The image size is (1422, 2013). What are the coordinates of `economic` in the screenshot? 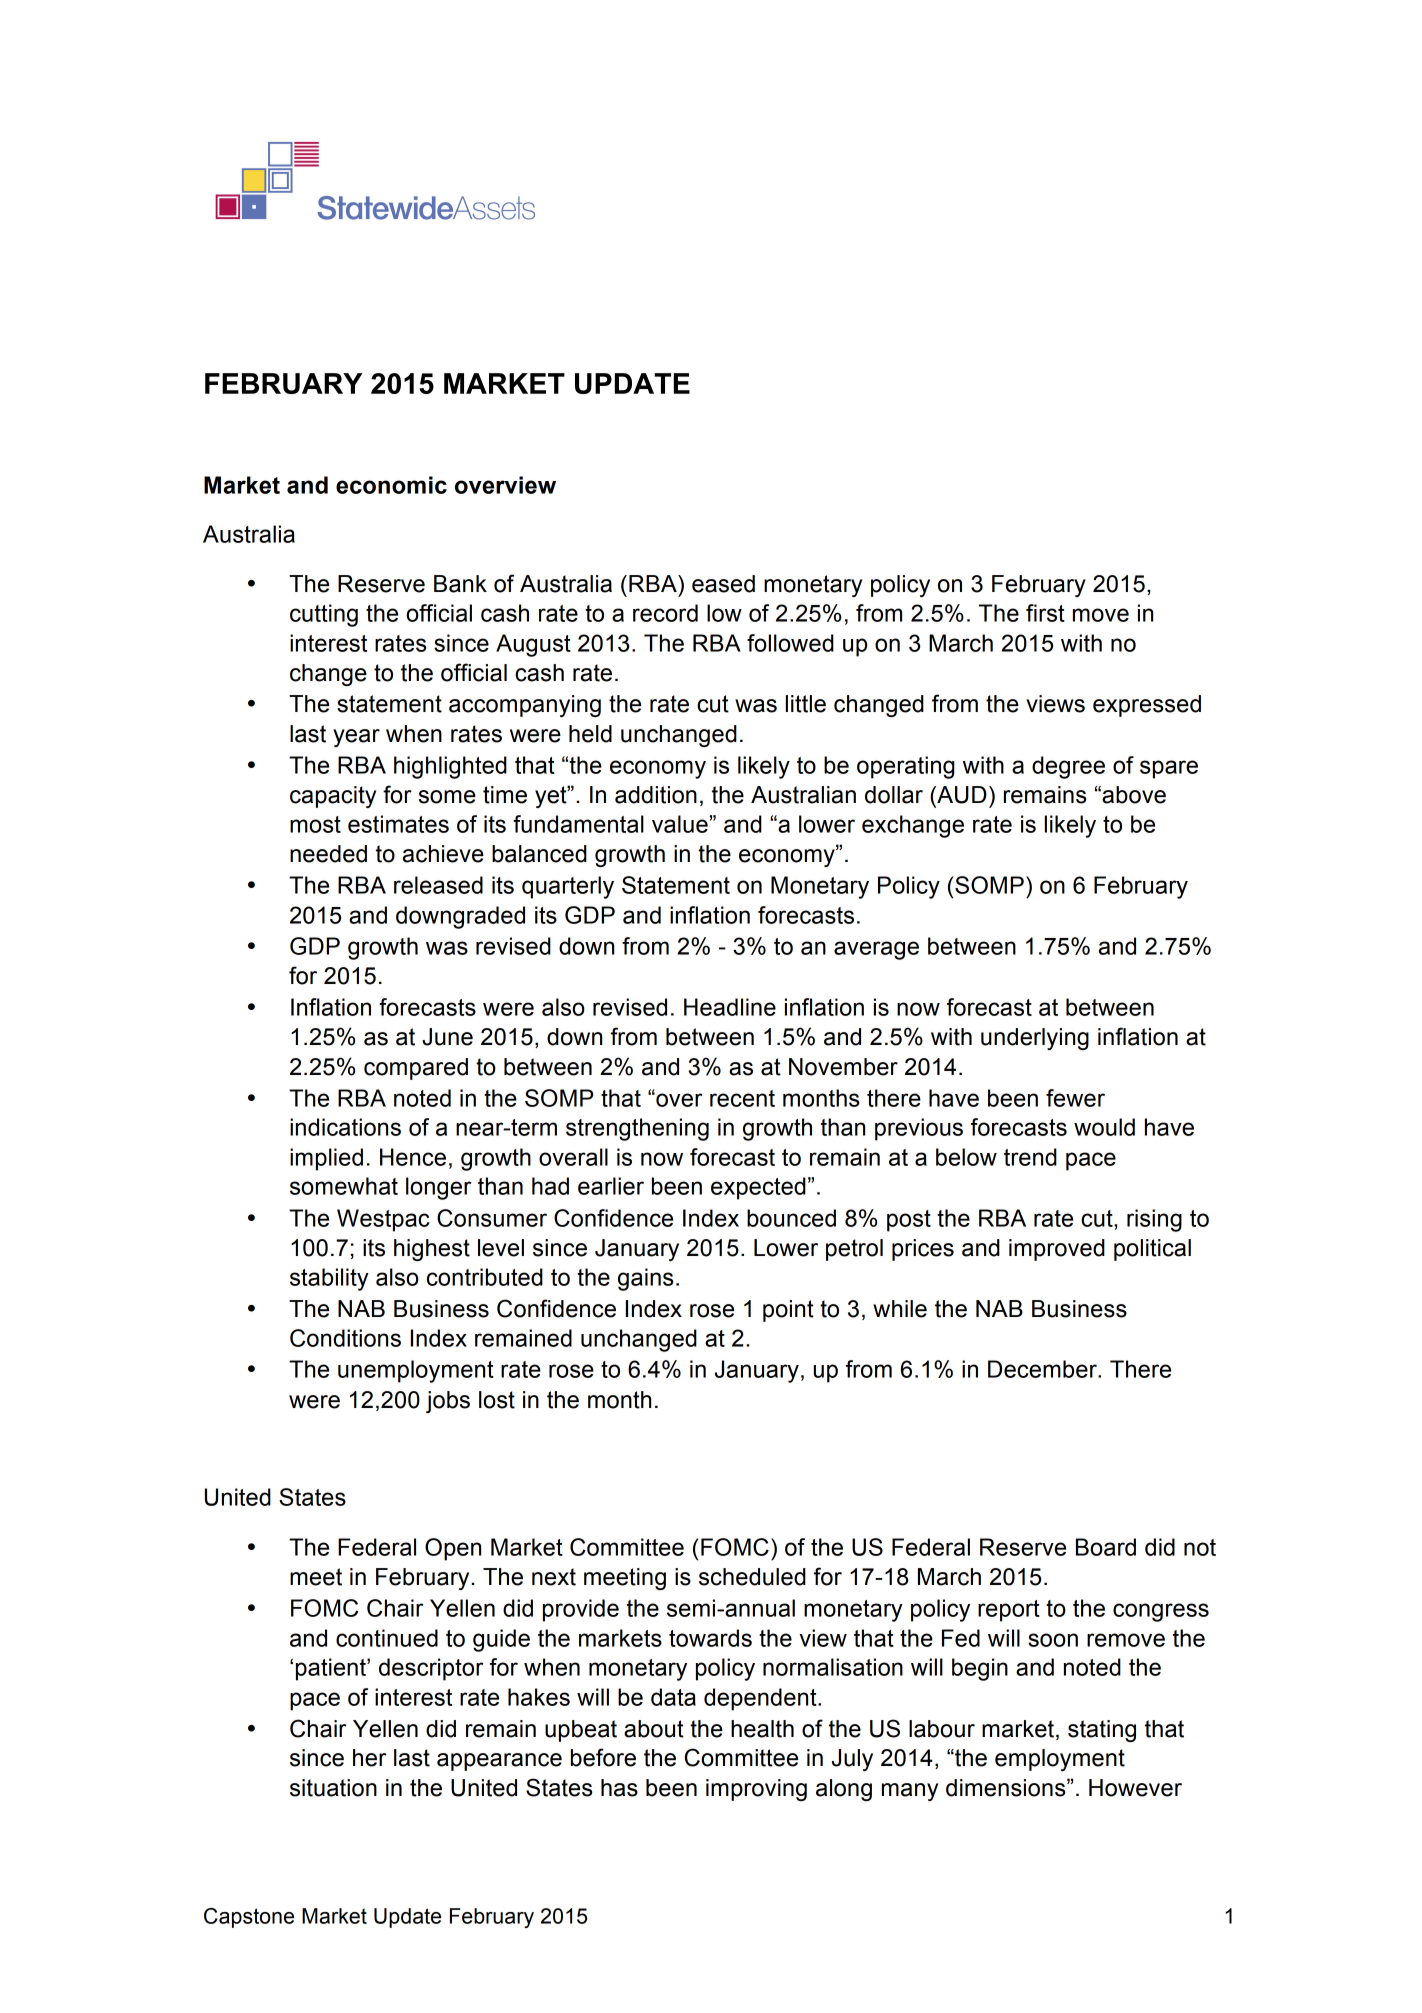 It's located at (391, 485).
